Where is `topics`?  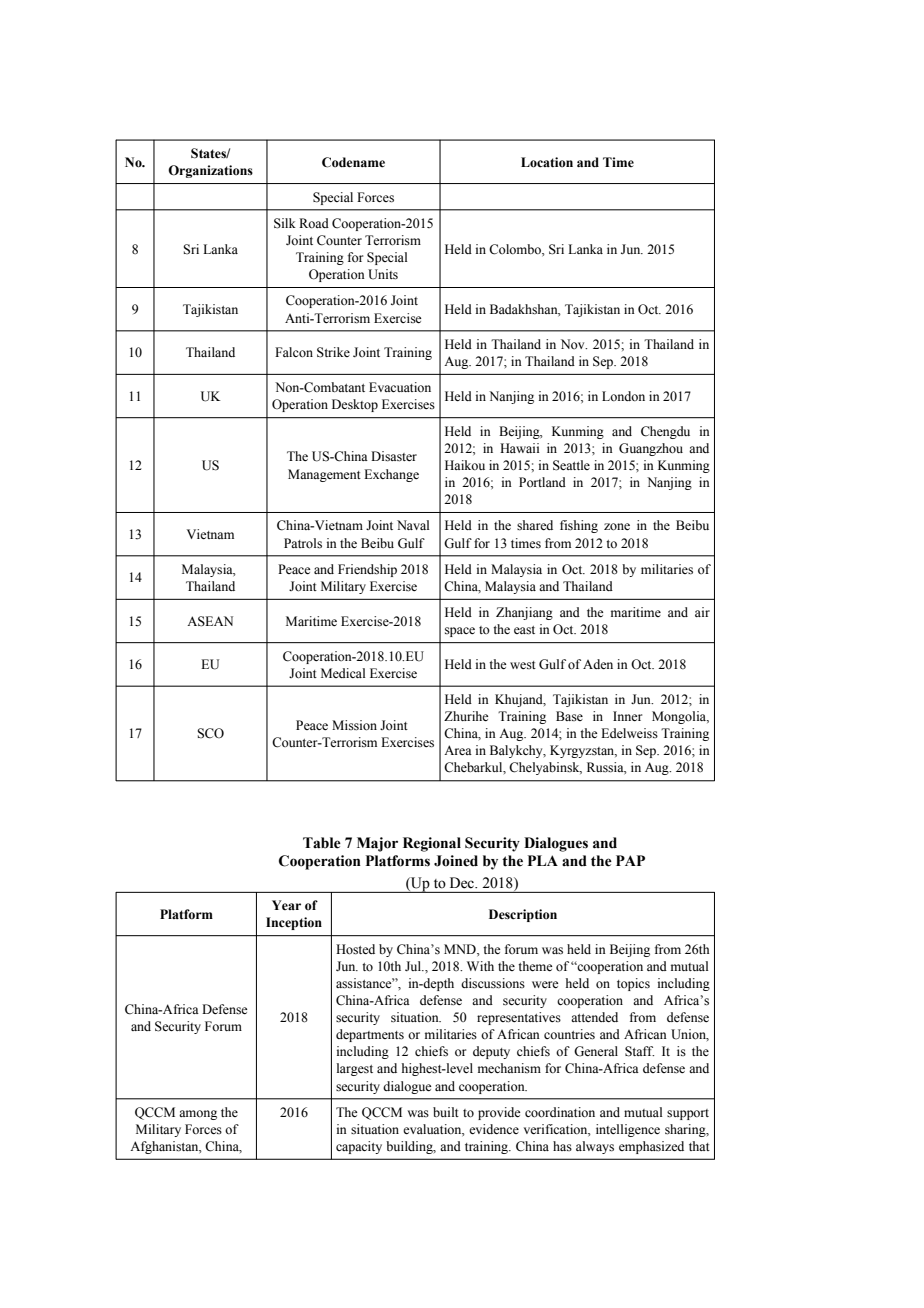 topics is located at coordinates (633, 984).
